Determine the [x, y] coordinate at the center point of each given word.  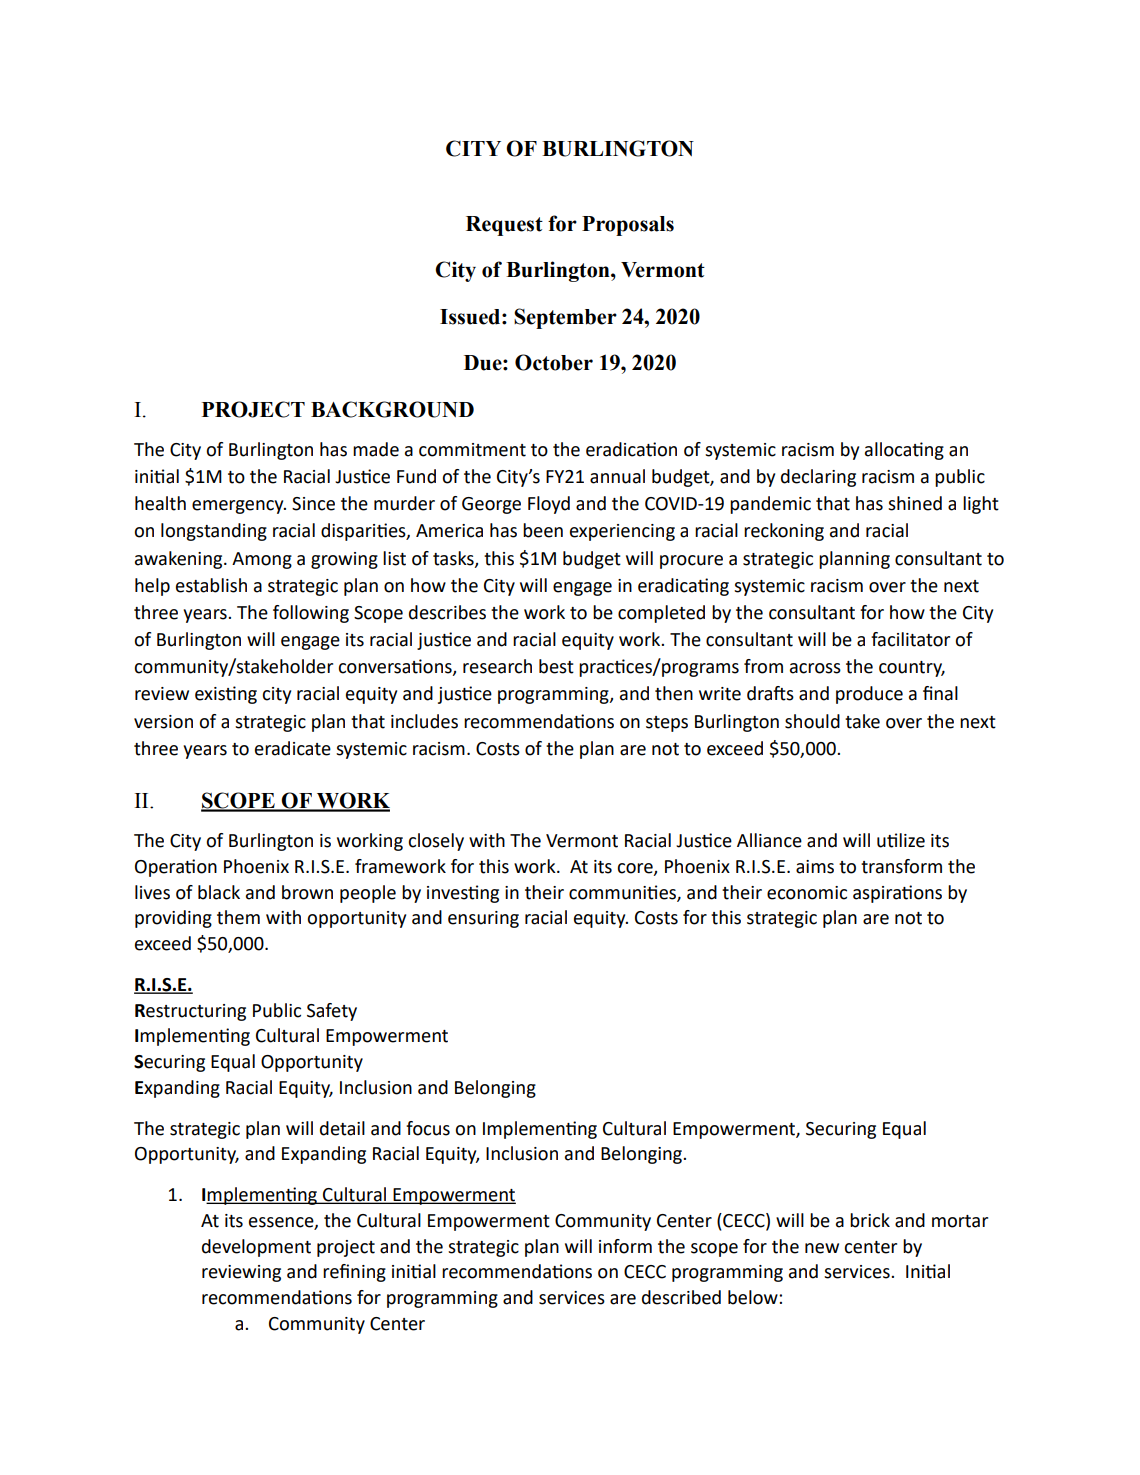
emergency [239, 507]
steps [667, 724]
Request [504, 226]
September [565, 318]
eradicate [293, 748]
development [256, 1248]
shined [915, 503]
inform [625, 1246]
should [812, 721]
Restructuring [190, 1012]
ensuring [483, 919]
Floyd [549, 505]
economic [807, 893]
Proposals [628, 226]
